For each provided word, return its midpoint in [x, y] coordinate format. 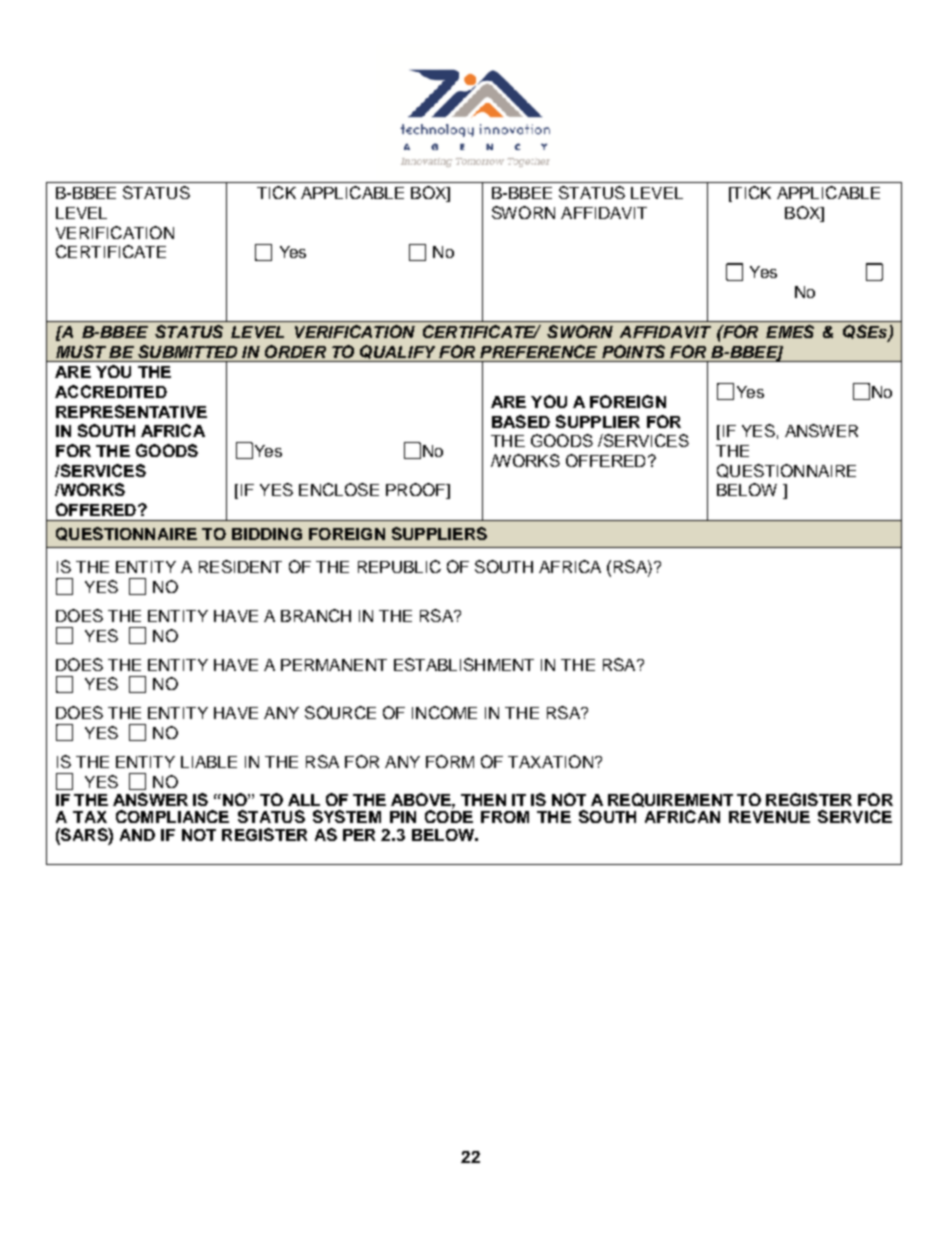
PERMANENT [334, 665]
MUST [81, 351]
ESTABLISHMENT [464, 664]
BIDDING [267, 534]
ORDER [295, 351]
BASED [521, 421]
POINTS [633, 351]
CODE [449, 815]
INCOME [444, 712]
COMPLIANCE [172, 816]
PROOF [417, 491]
